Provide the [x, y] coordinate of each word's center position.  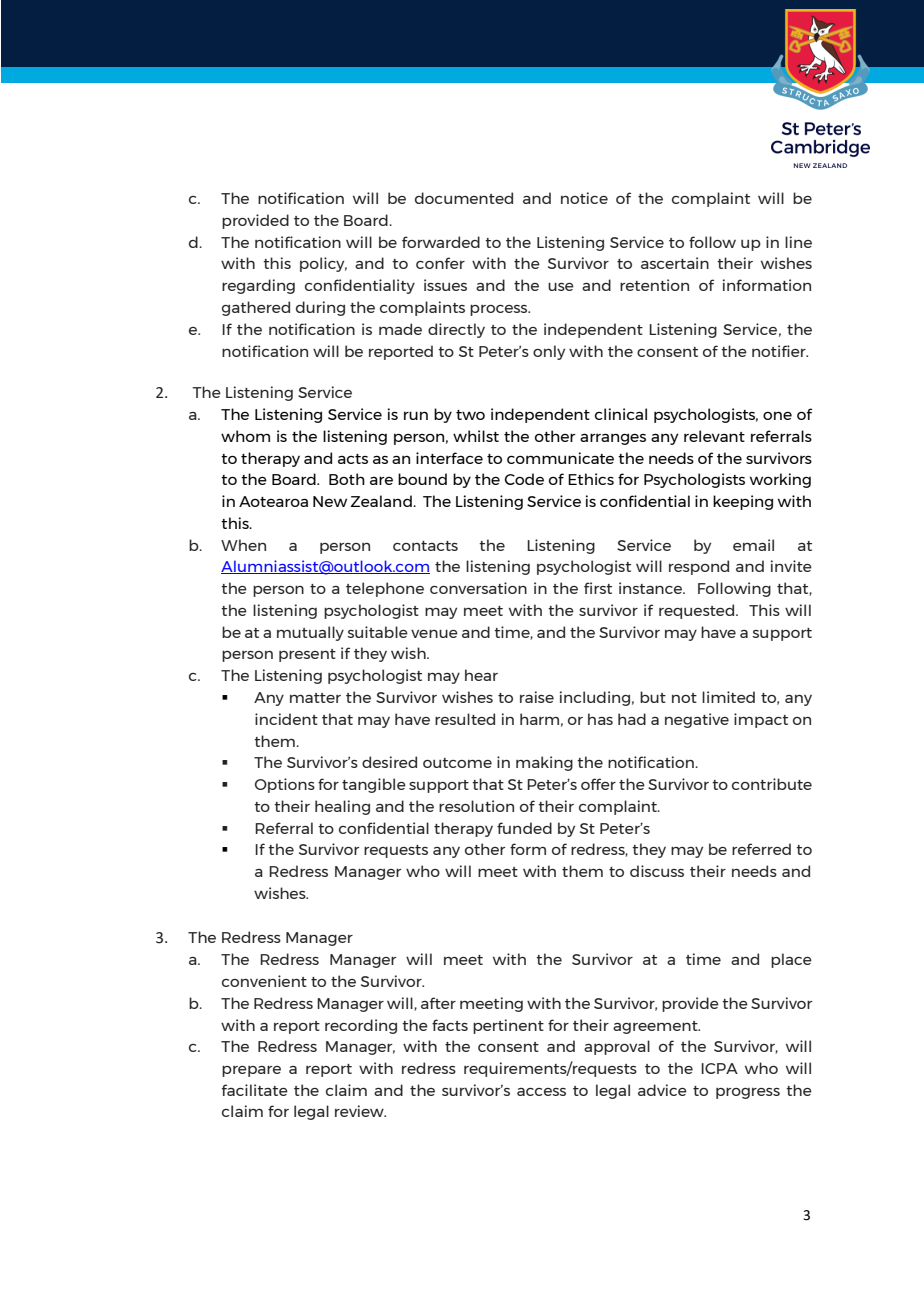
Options [285, 785]
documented [464, 198]
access [541, 1092]
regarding [258, 286]
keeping [743, 502]
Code [524, 479]
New [330, 501]
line [798, 242]
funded [524, 828]
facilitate [255, 1090]
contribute [772, 784]
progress [748, 1093]
